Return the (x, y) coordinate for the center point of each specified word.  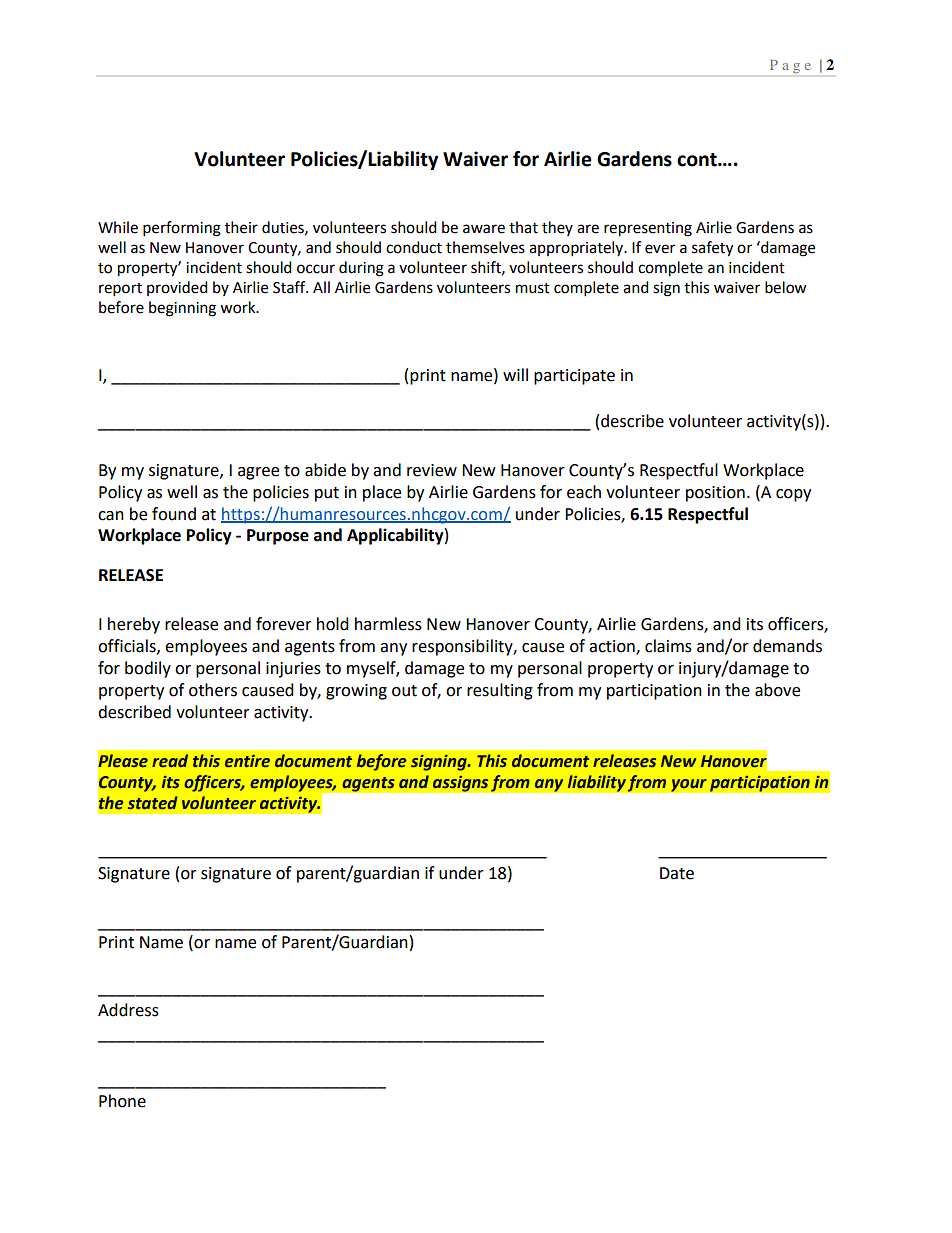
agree (258, 473)
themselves (485, 247)
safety (712, 249)
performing (182, 229)
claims (668, 646)
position (715, 494)
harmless (388, 624)
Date (677, 873)
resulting (500, 691)
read (170, 761)
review (432, 470)
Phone (122, 1101)
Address (128, 1010)
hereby (134, 625)
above (777, 690)
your (689, 785)
